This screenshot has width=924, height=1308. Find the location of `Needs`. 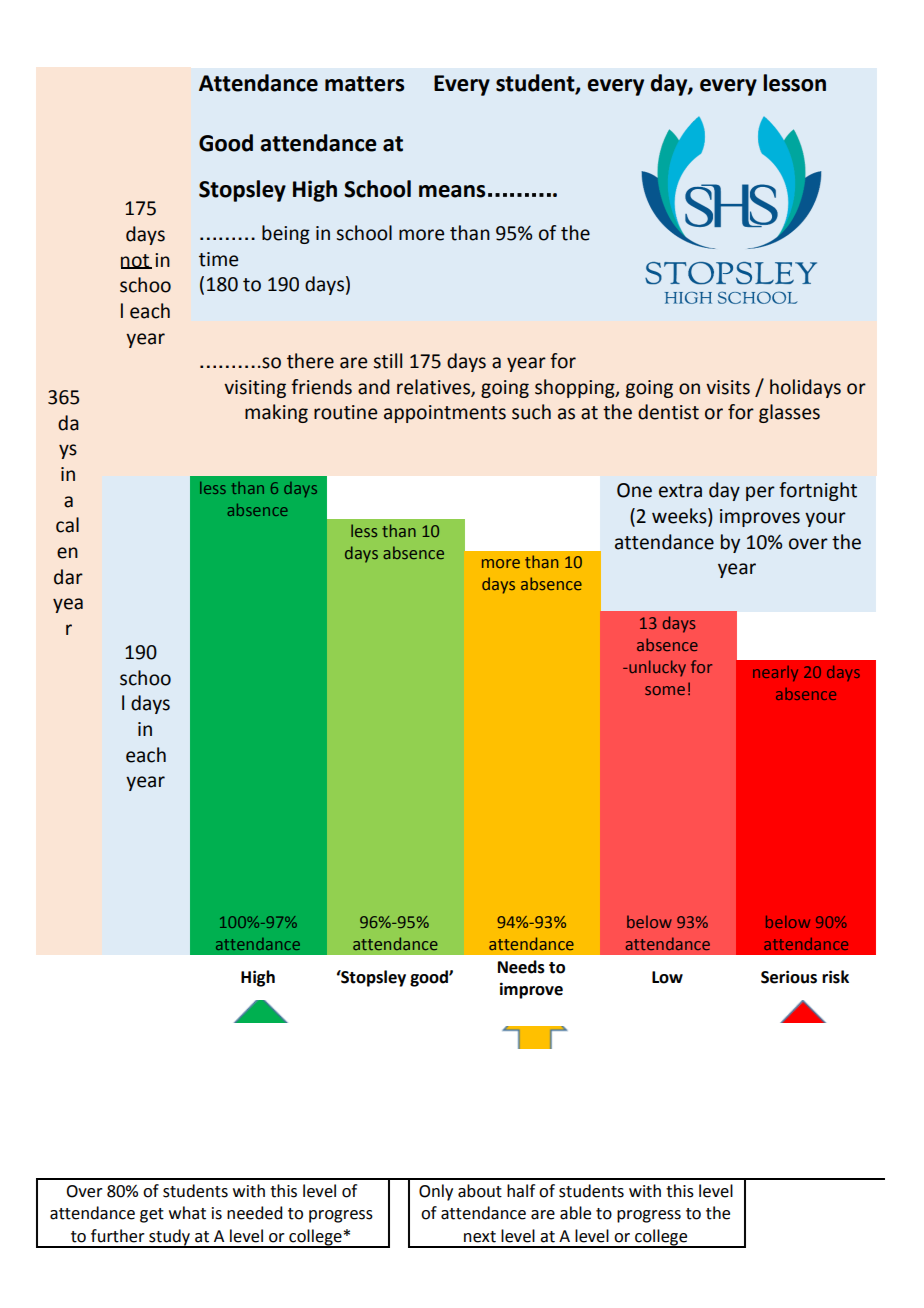

Needs is located at coordinates (521, 967).
